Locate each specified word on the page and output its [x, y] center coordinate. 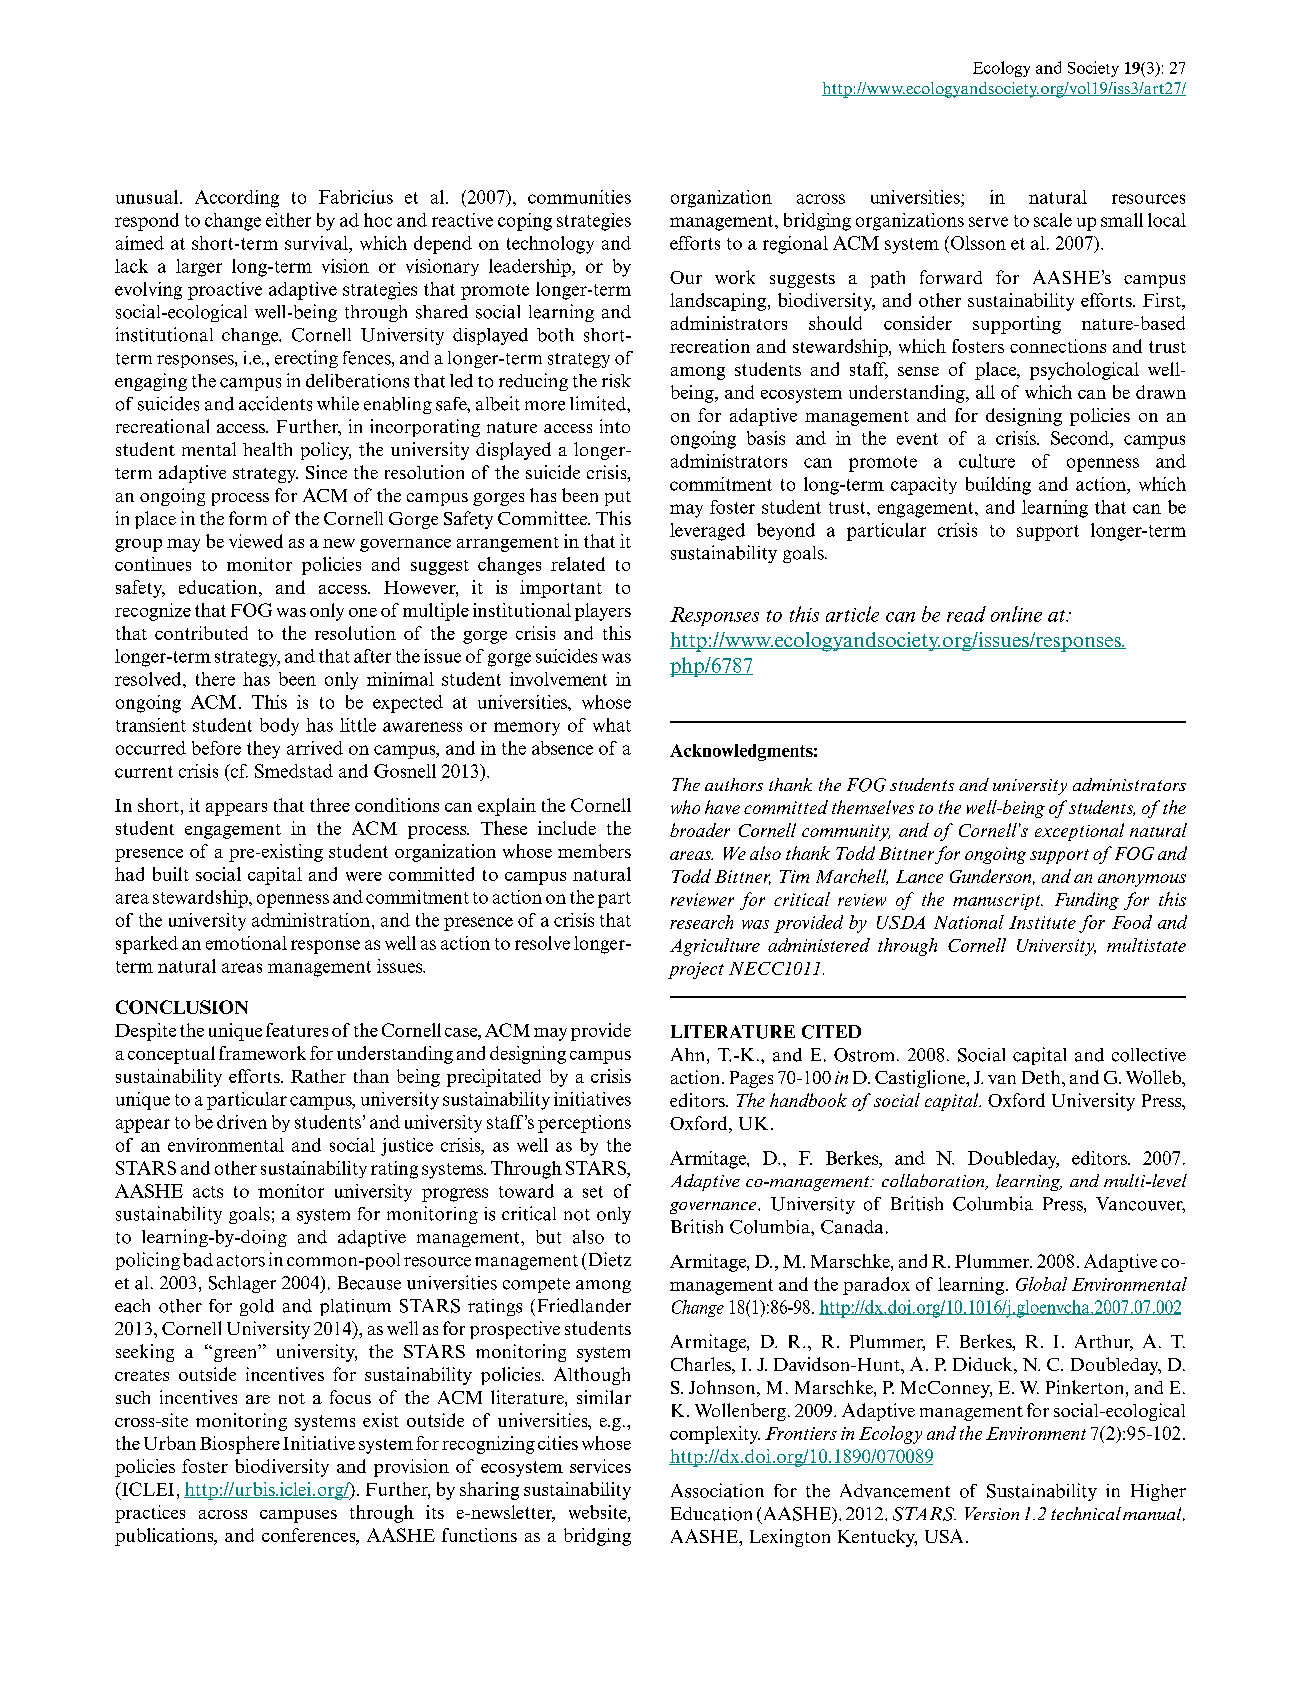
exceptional [1079, 832]
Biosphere [240, 1445]
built [171, 874]
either [288, 220]
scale [1053, 220]
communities [579, 197]
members [594, 851]
